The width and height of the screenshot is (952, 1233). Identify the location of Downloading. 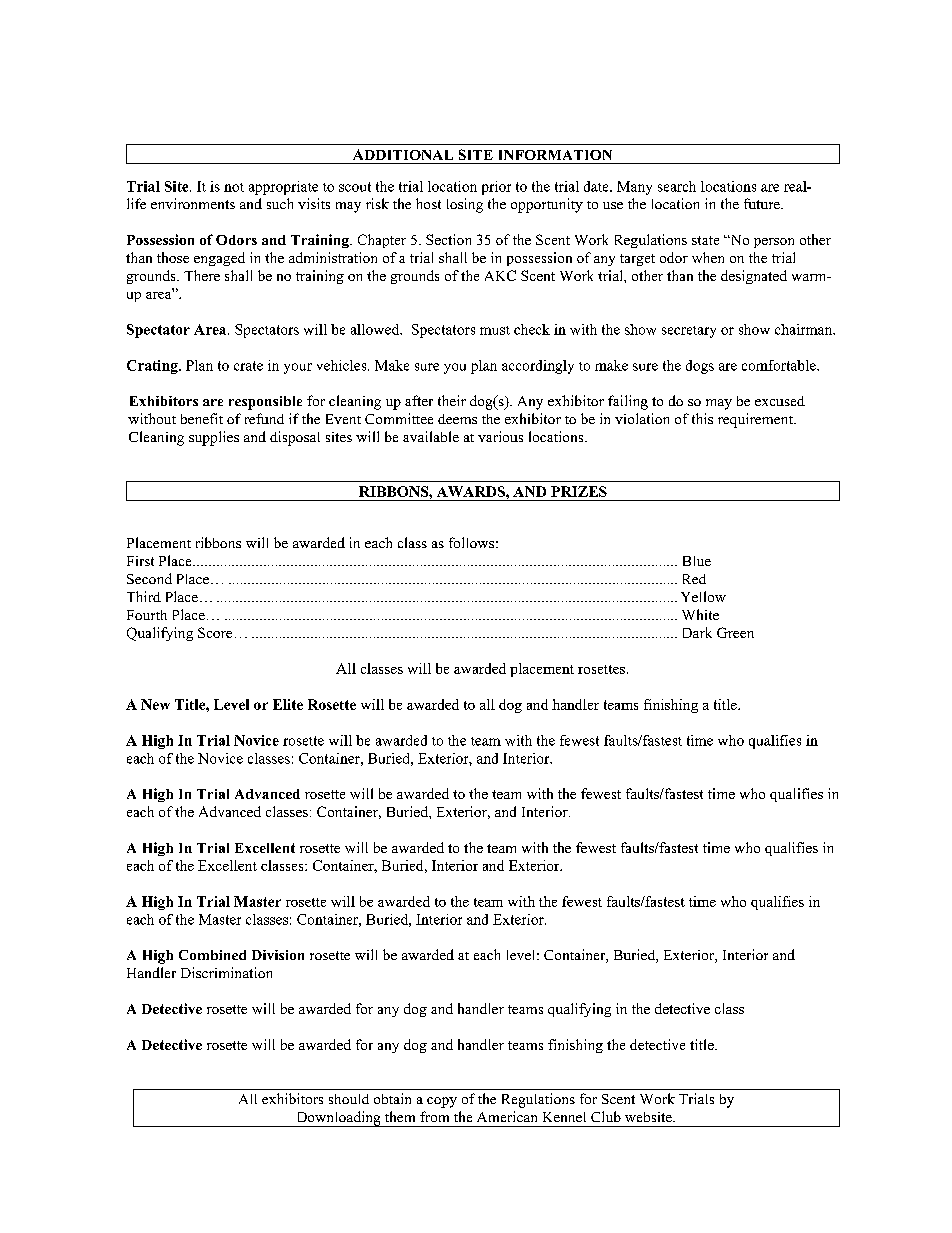
(338, 1119).
